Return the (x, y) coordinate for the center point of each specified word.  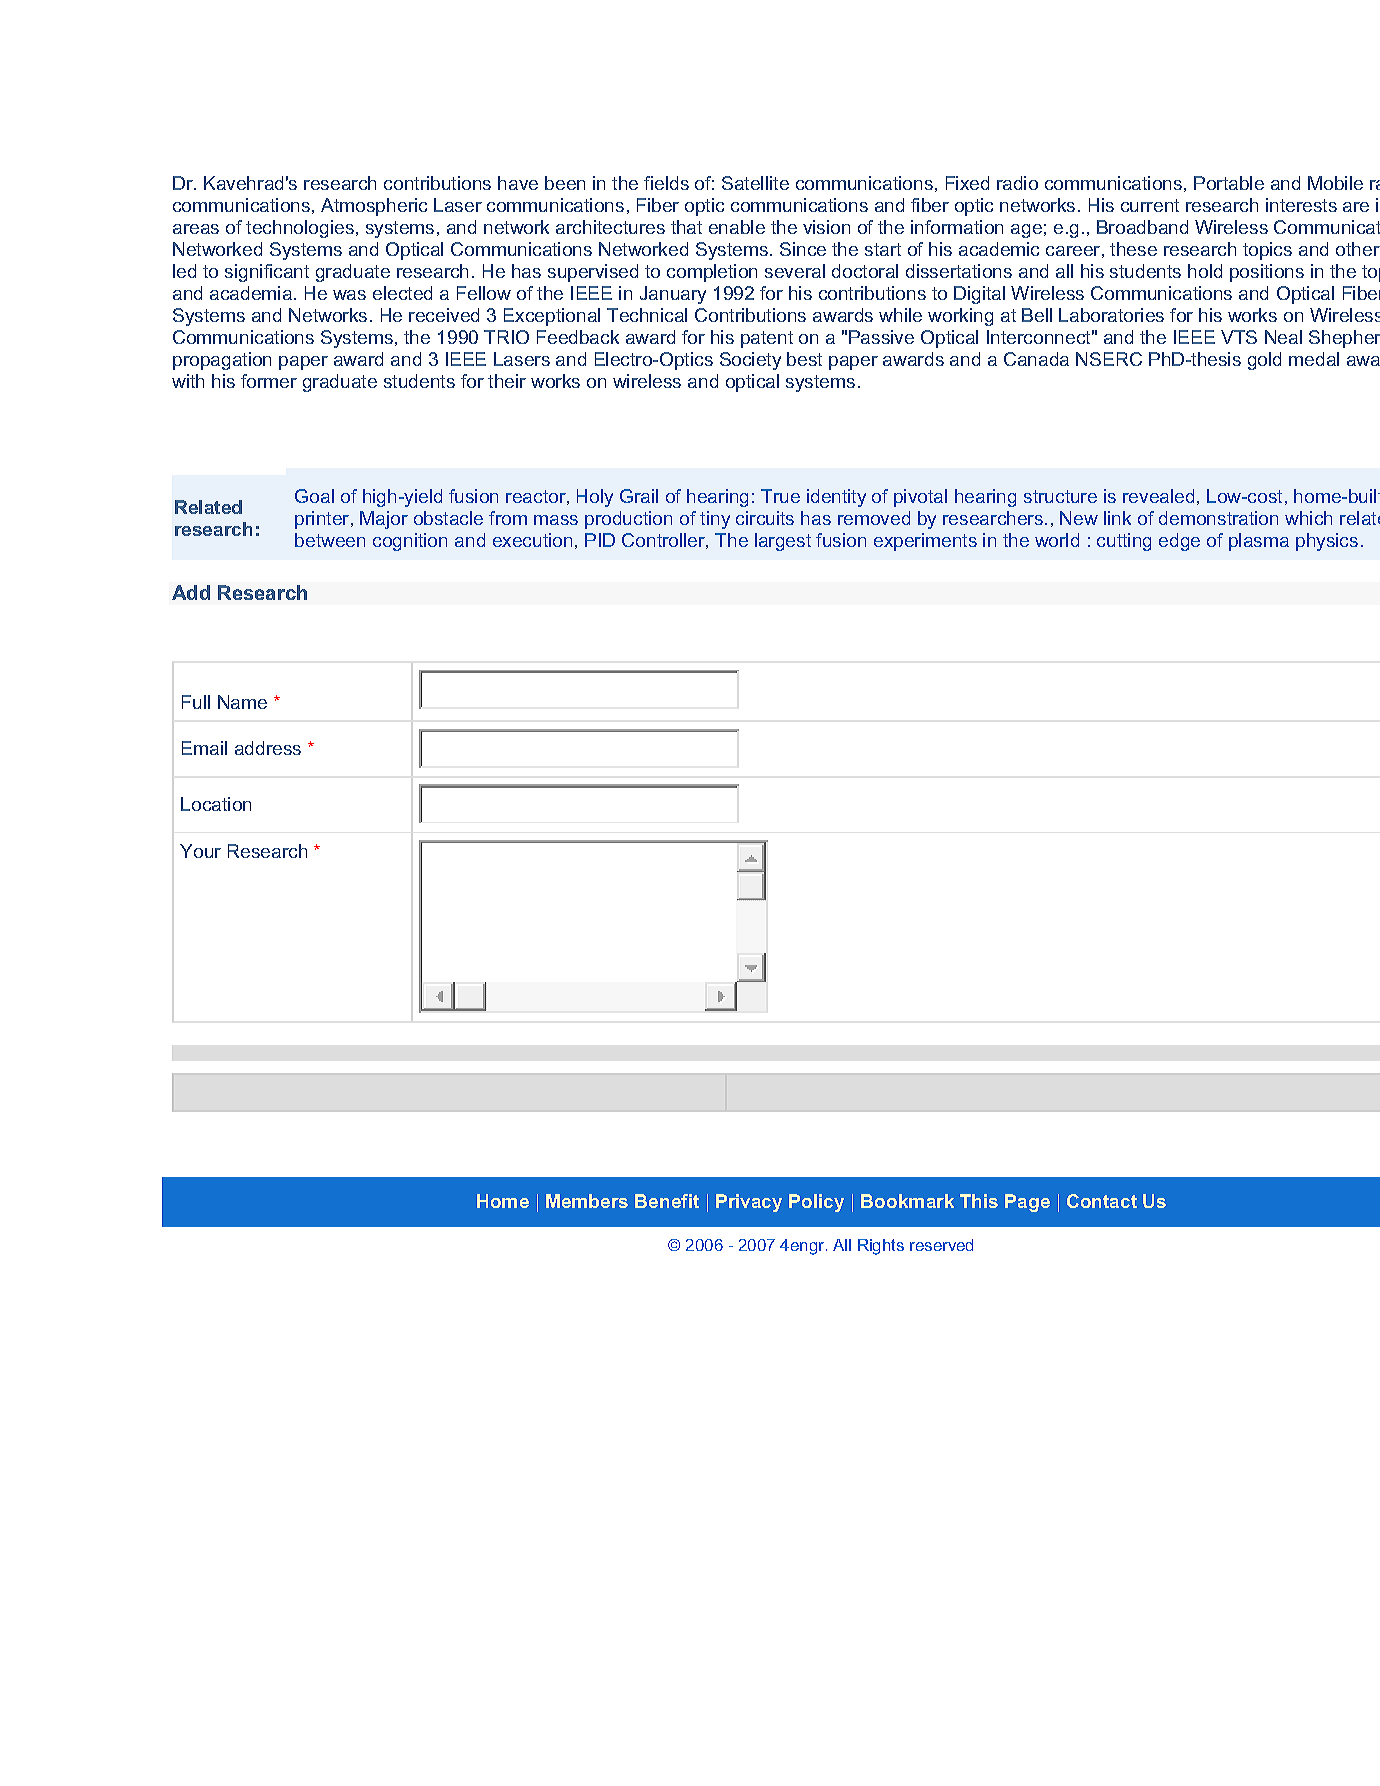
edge (1179, 542)
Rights (881, 1247)
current (1150, 205)
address (268, 748)
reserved (941, 1245)
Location (216, 804)
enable (737, 227)
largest (783, 542)
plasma (1259, 542)
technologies (300, 229)
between (330, 540)
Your (200, 851)
